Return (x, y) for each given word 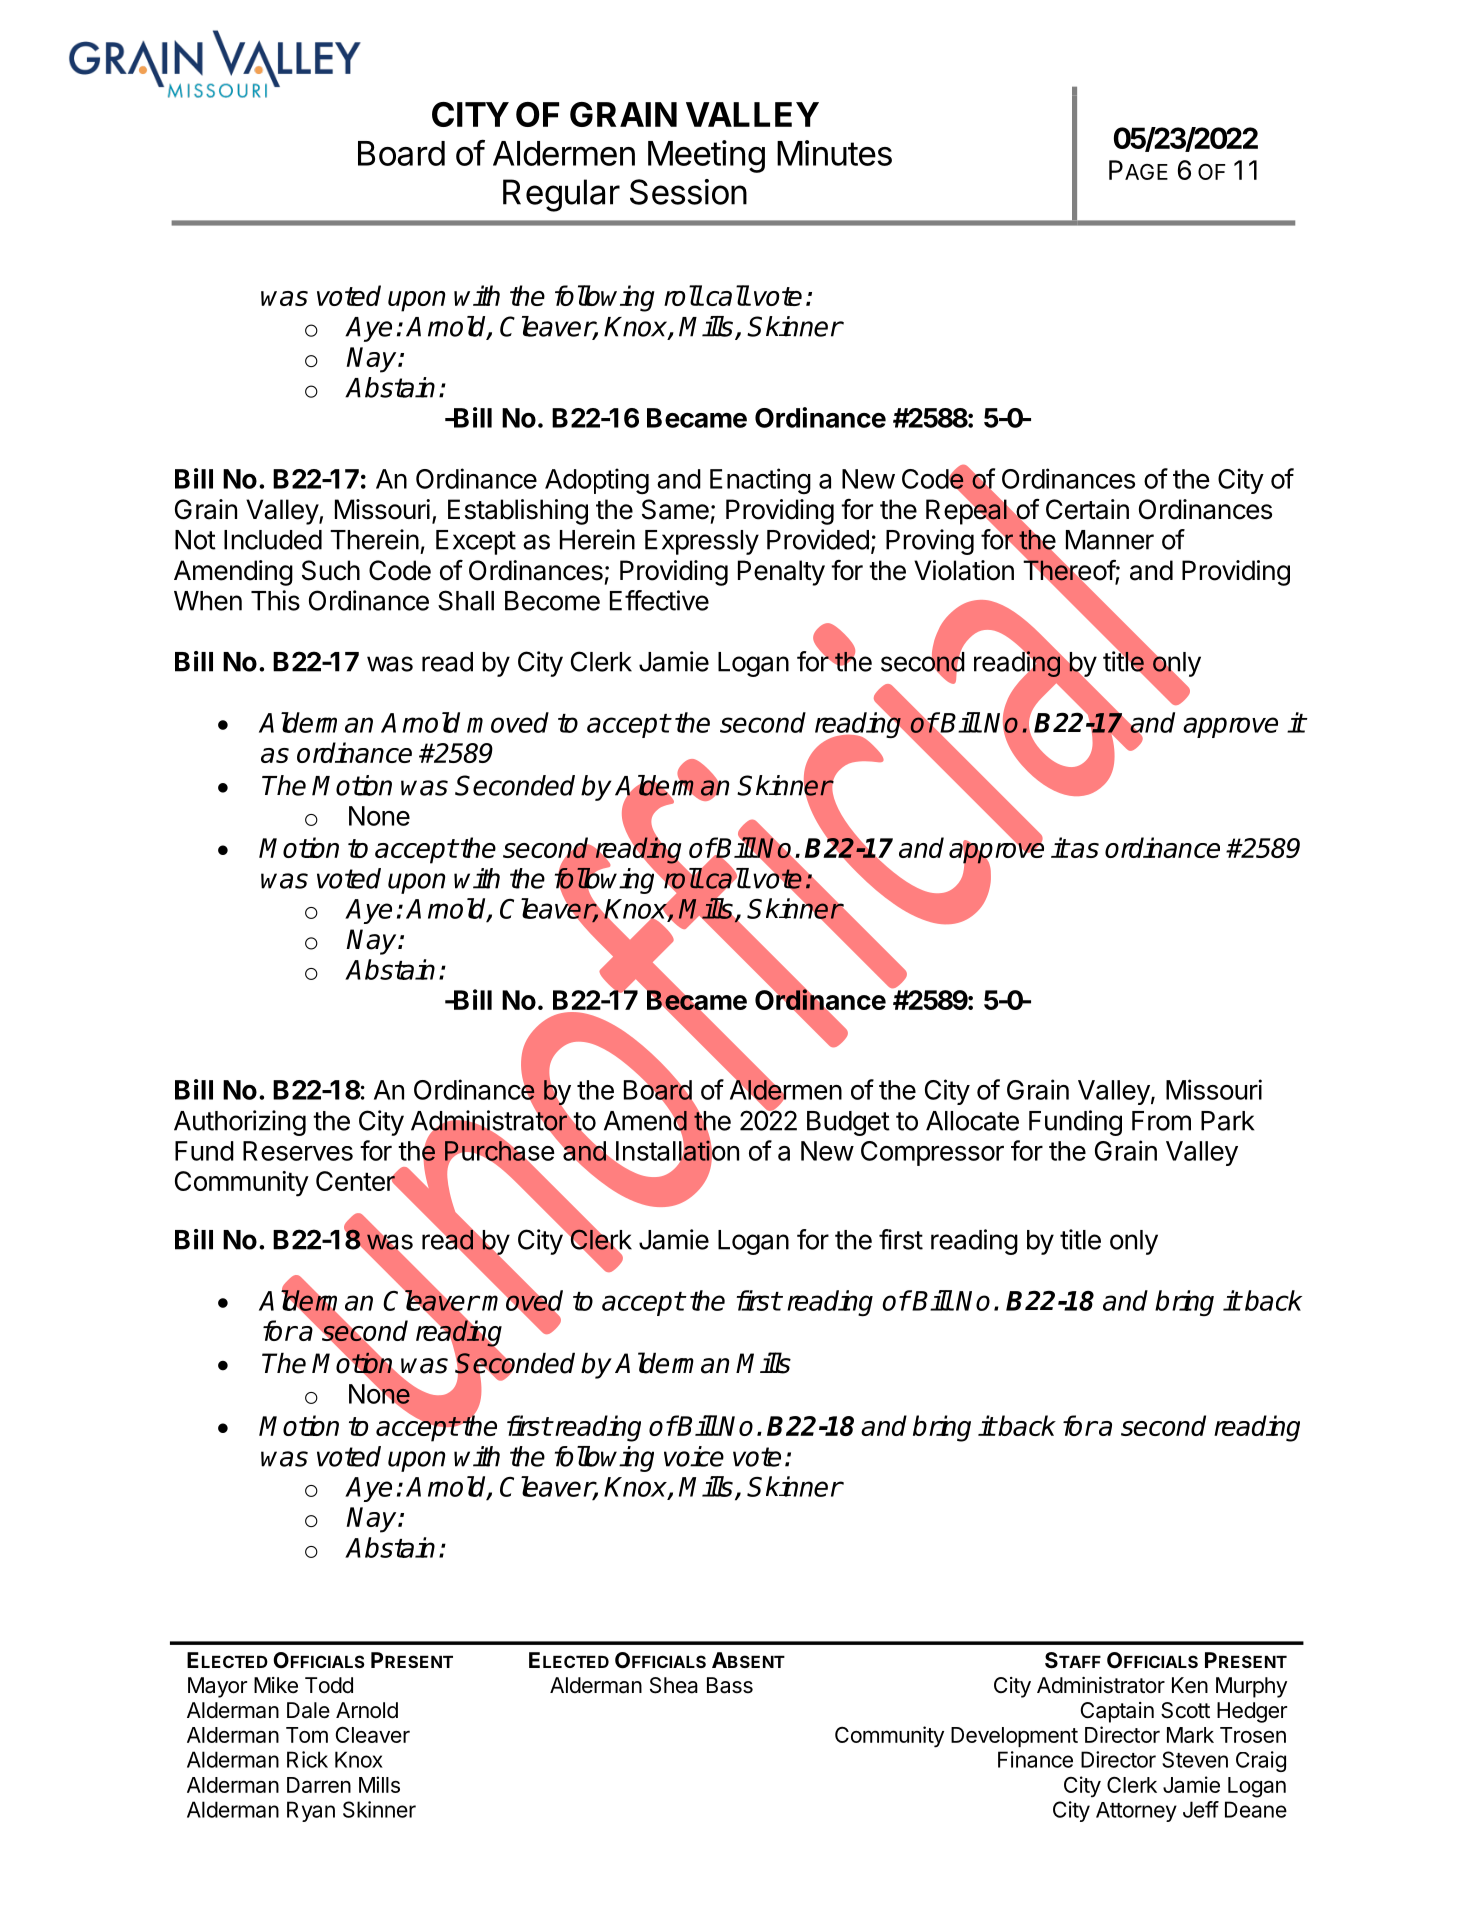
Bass (730, 1685)
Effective (659, 600)
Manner (1110, 540)
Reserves (298, 1151)
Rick (307, 1759)
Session (688, 192)
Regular (561, 195)
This (275, 600)
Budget (848, 1123)
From (1161, 1121)
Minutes (834, 153)
